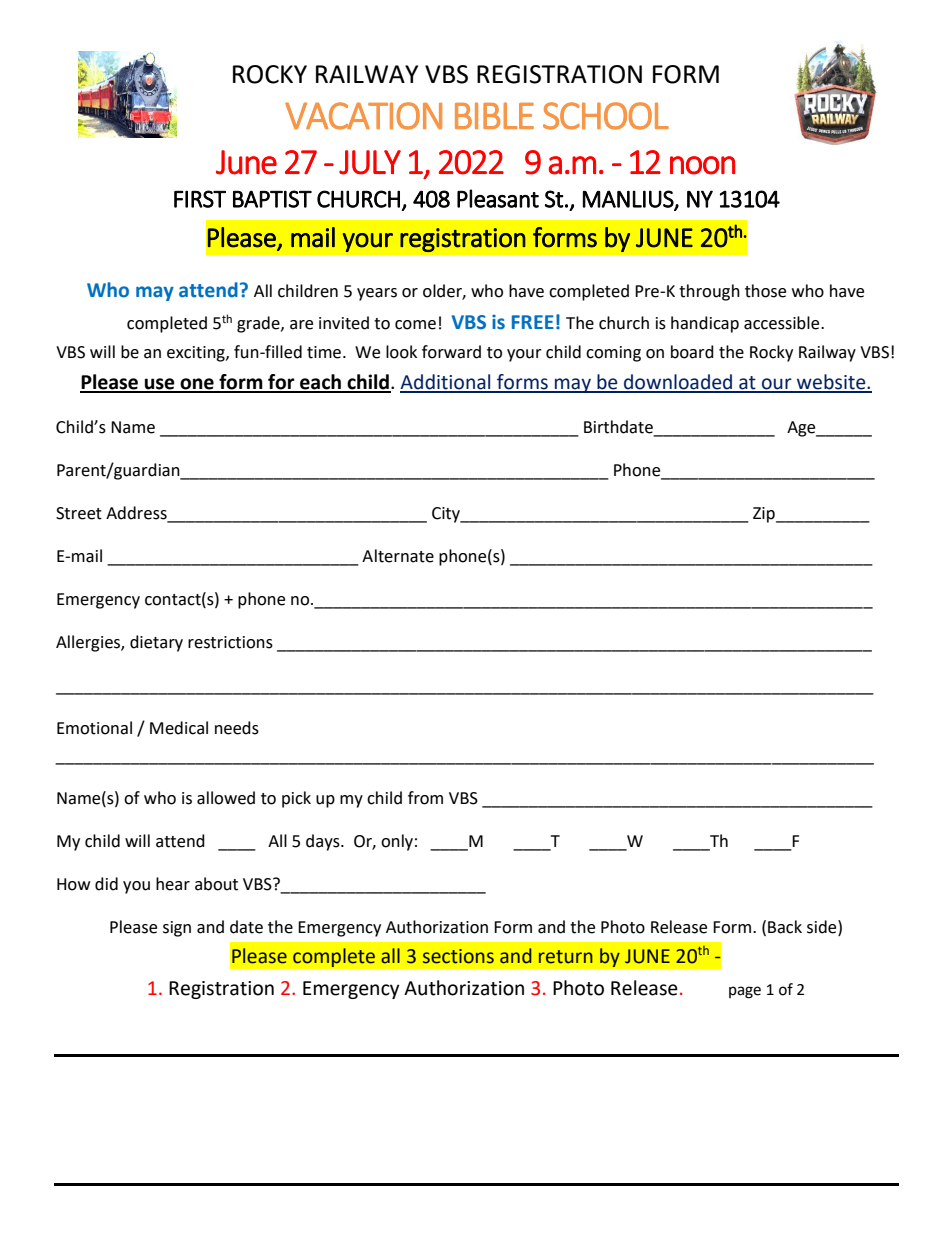 The height and width of the page is (1233, 952). I want to click on noon, so click(702, 165).
